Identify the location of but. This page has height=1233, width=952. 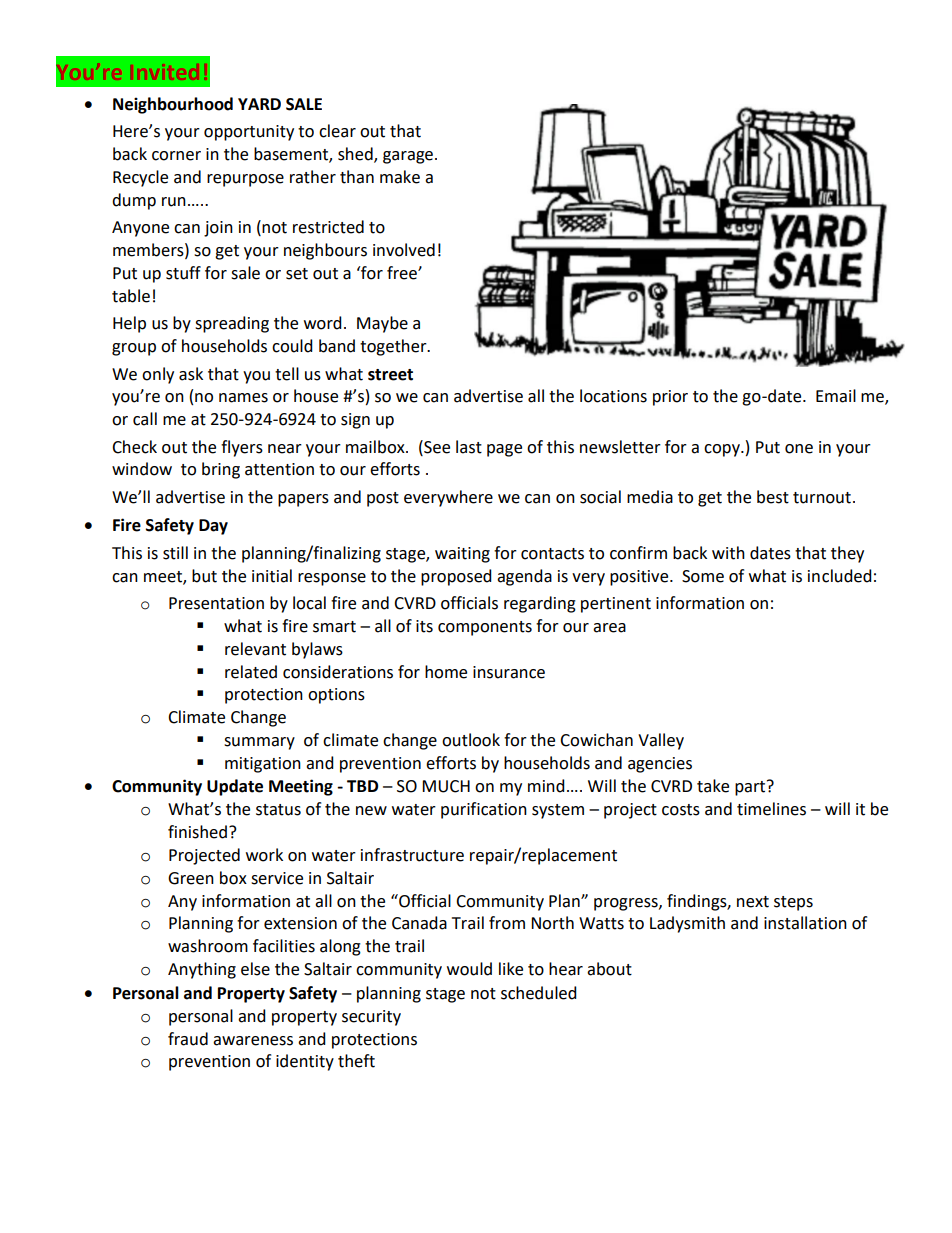
(204, 576).
